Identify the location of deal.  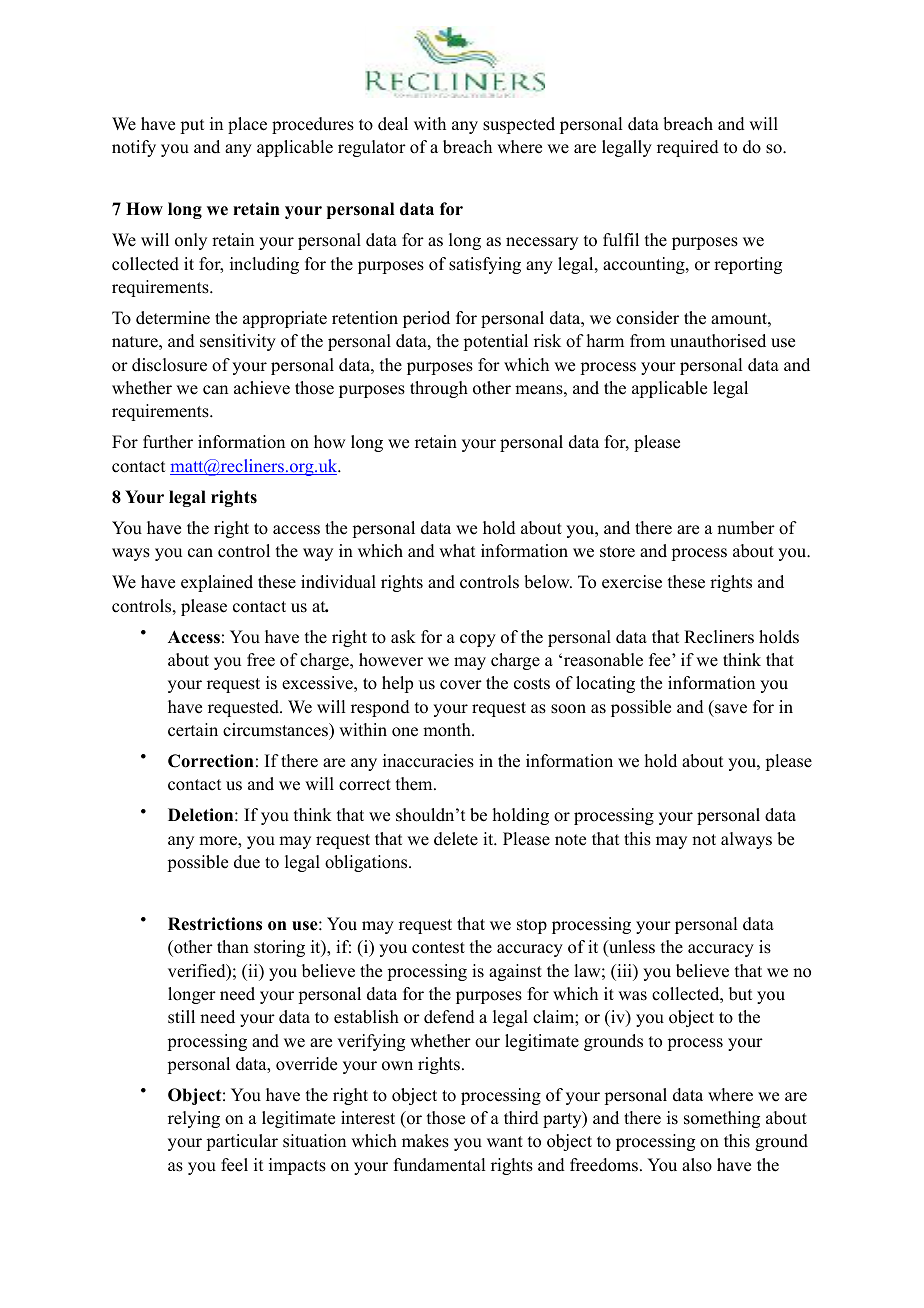
(393, 124).
